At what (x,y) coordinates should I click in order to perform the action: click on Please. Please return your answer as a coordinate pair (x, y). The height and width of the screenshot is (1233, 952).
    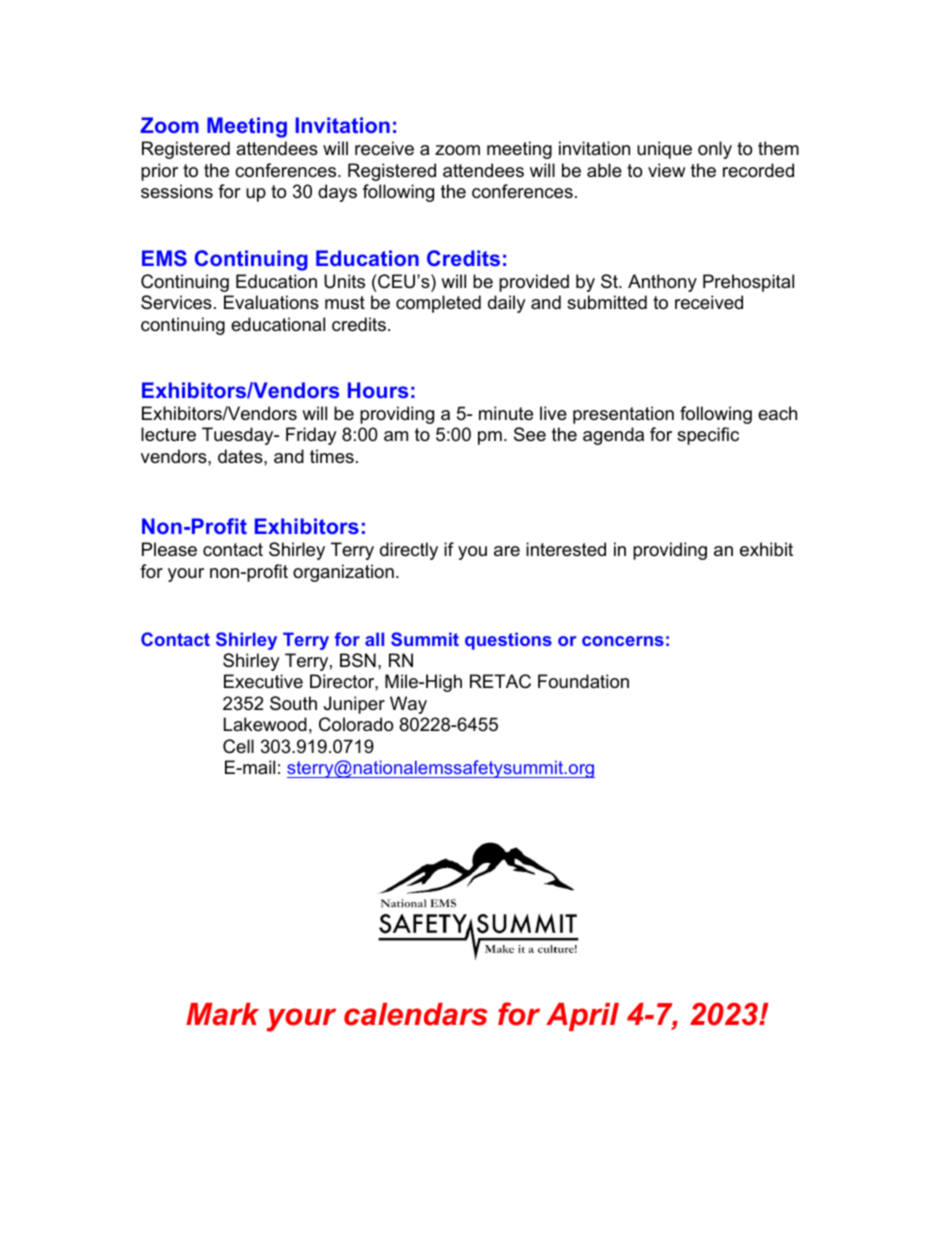
    Looking at the image, I should click on (169, 549).
